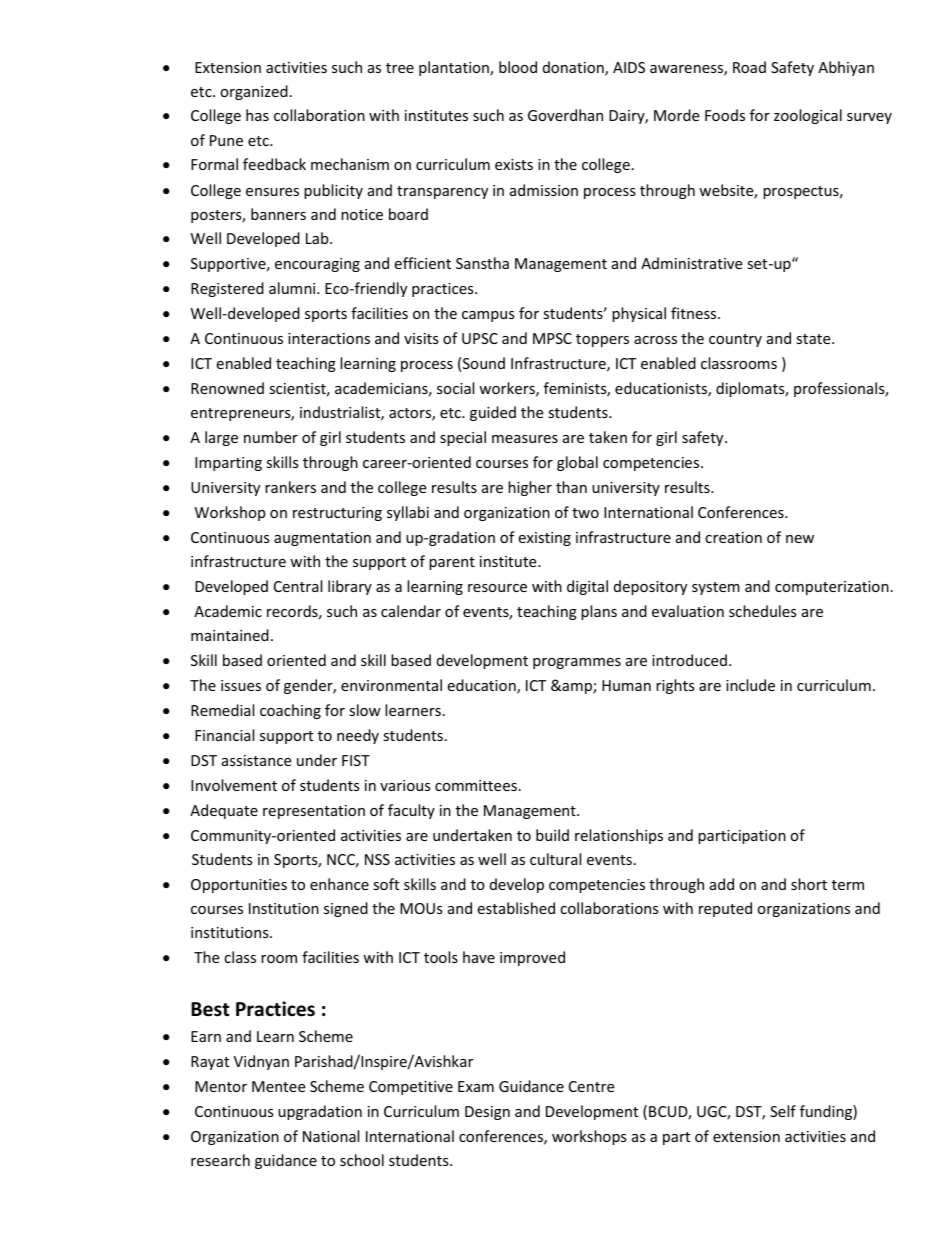 The height and width of the document is (1233, 952). Describe the element at coordinates (783, 1111) in the document. I see `Self` at that location.
